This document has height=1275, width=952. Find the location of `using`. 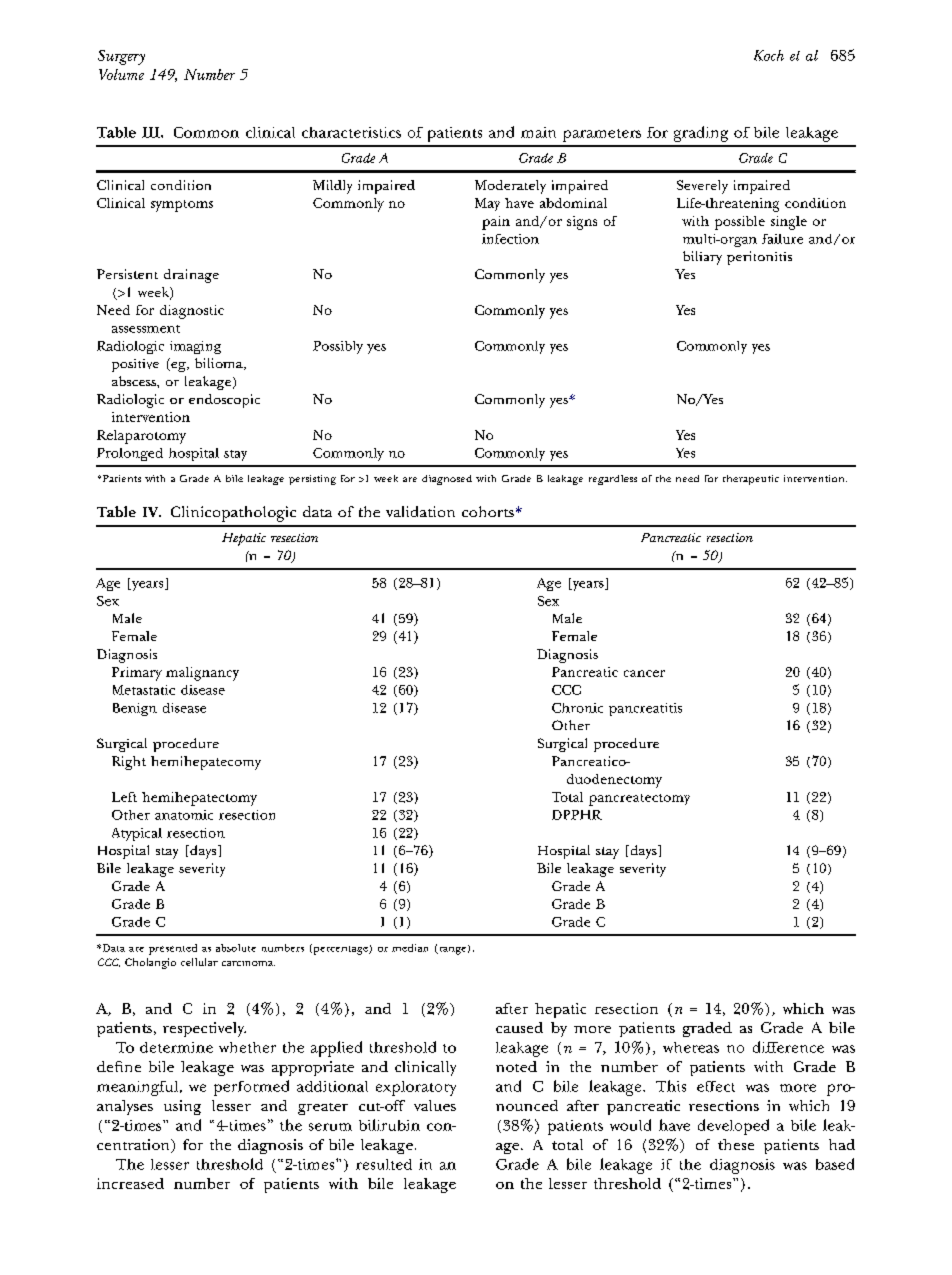

using is located at coordinates (182, 1107).
